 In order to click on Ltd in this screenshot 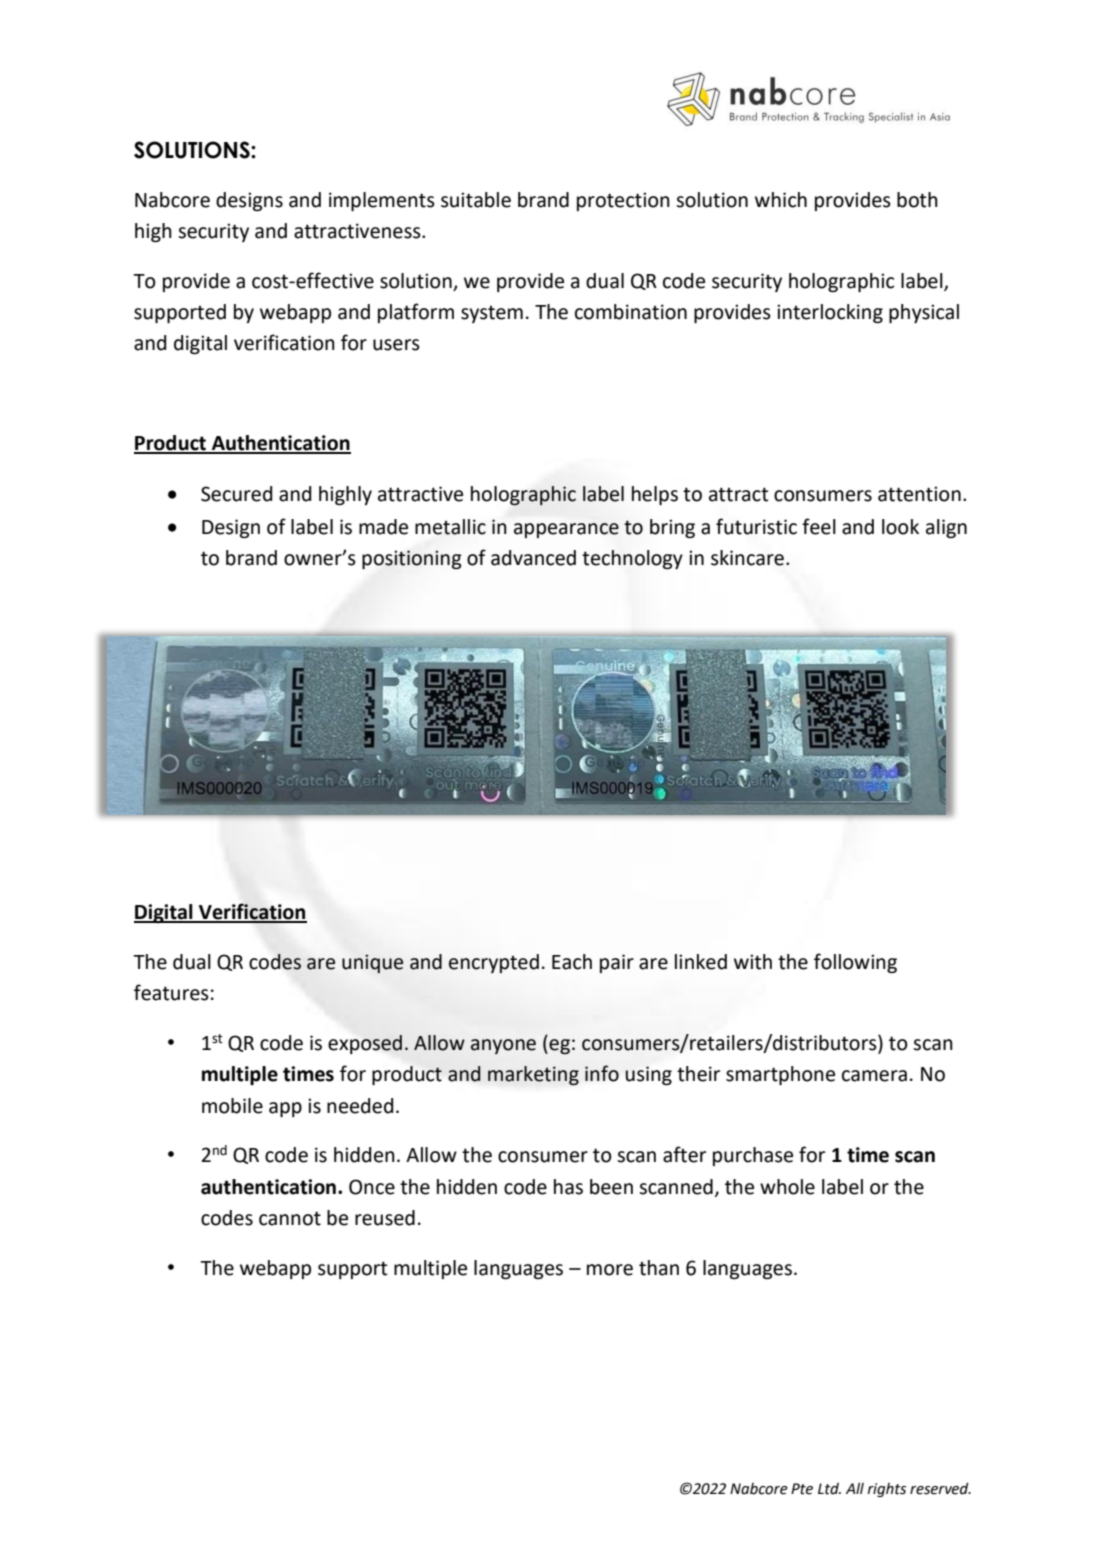, I will do `click(829, 1489)`.
